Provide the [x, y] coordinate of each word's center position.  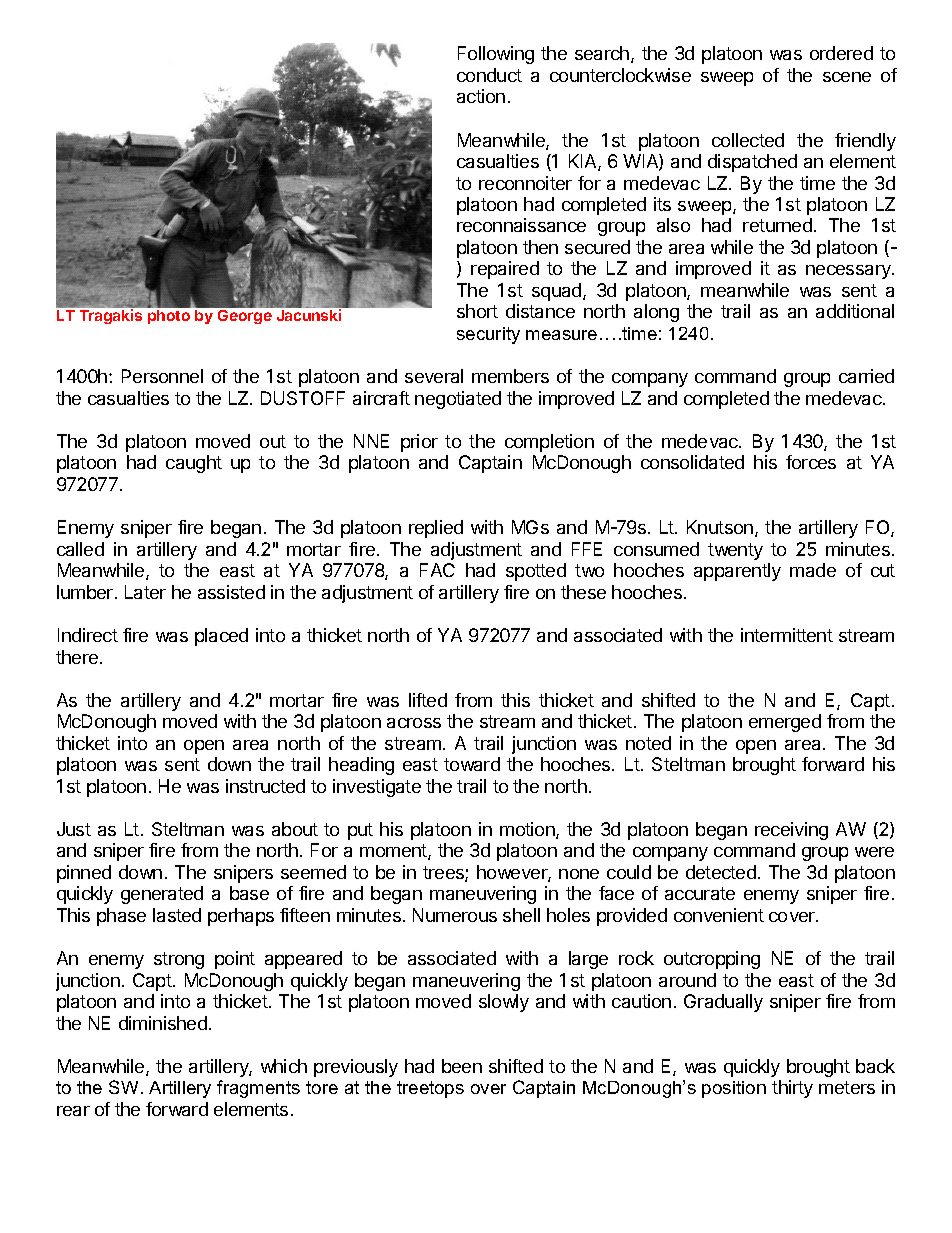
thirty [792, 1089]
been [462, 1066]
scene [847, 77]
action [481, 96]
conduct [489, 75]
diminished [163, 1023]
